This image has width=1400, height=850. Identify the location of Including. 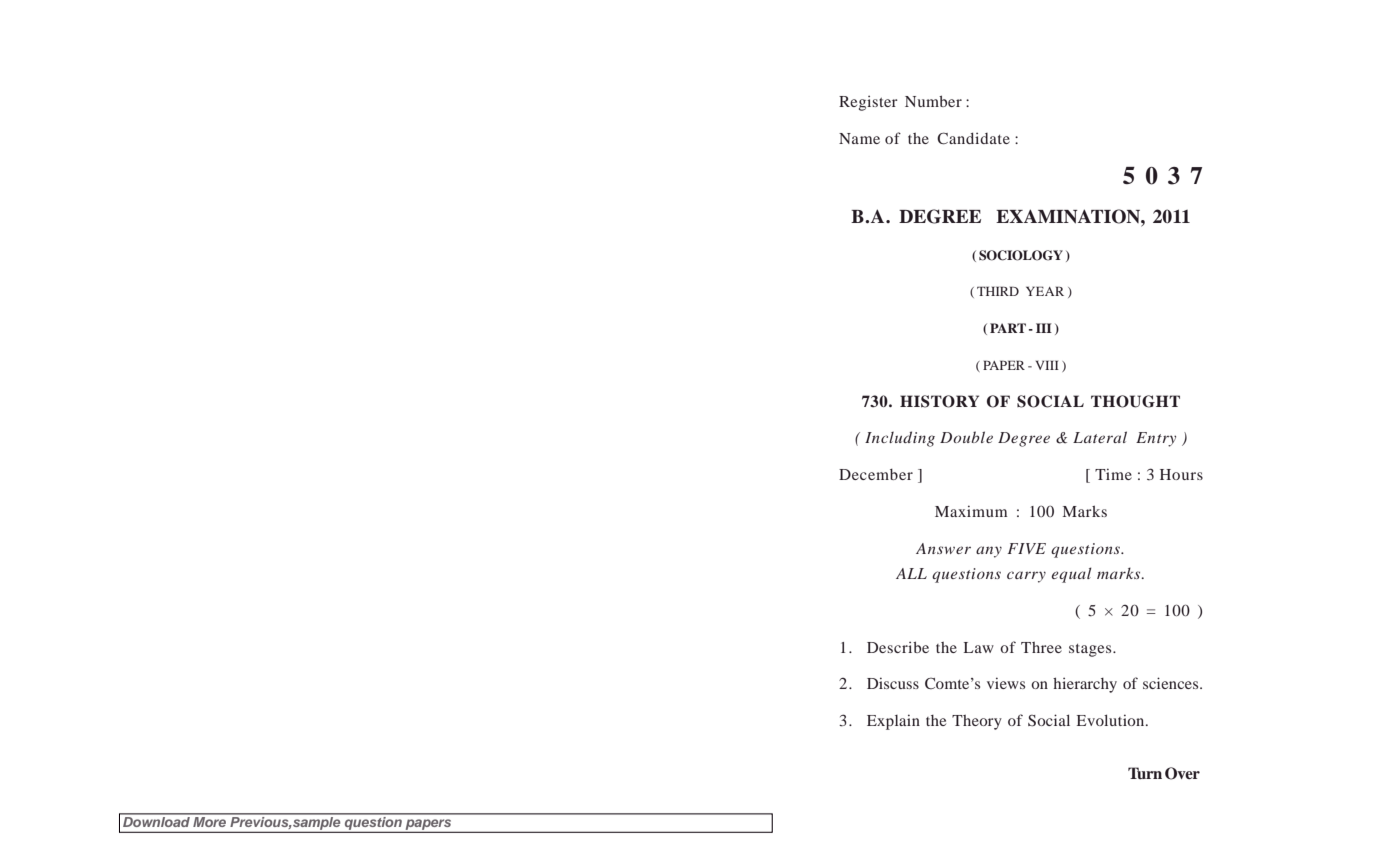
(900, 439).
